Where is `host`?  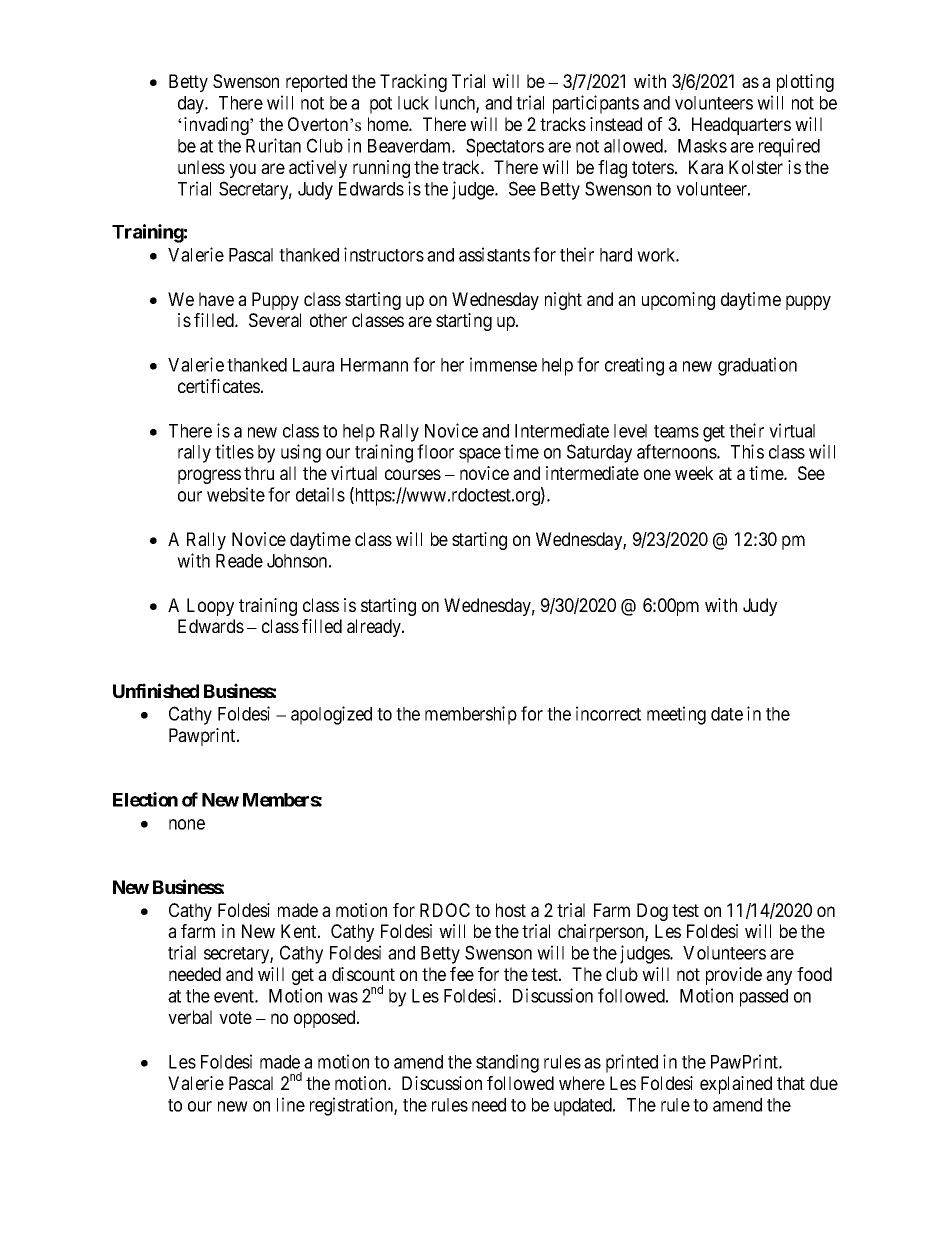 host is located at coordinates (511, 910).
